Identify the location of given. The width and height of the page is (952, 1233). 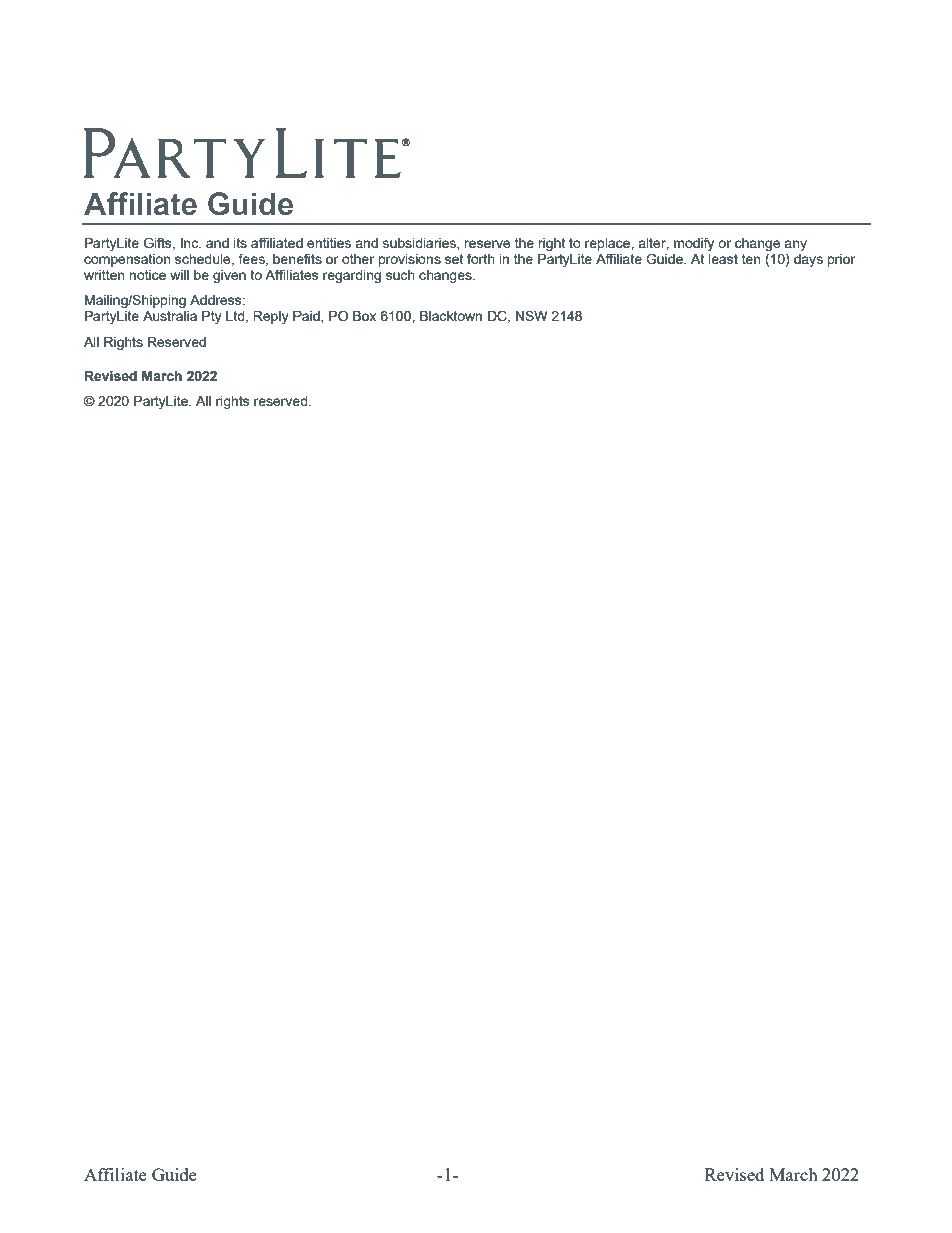
(229, 276).
